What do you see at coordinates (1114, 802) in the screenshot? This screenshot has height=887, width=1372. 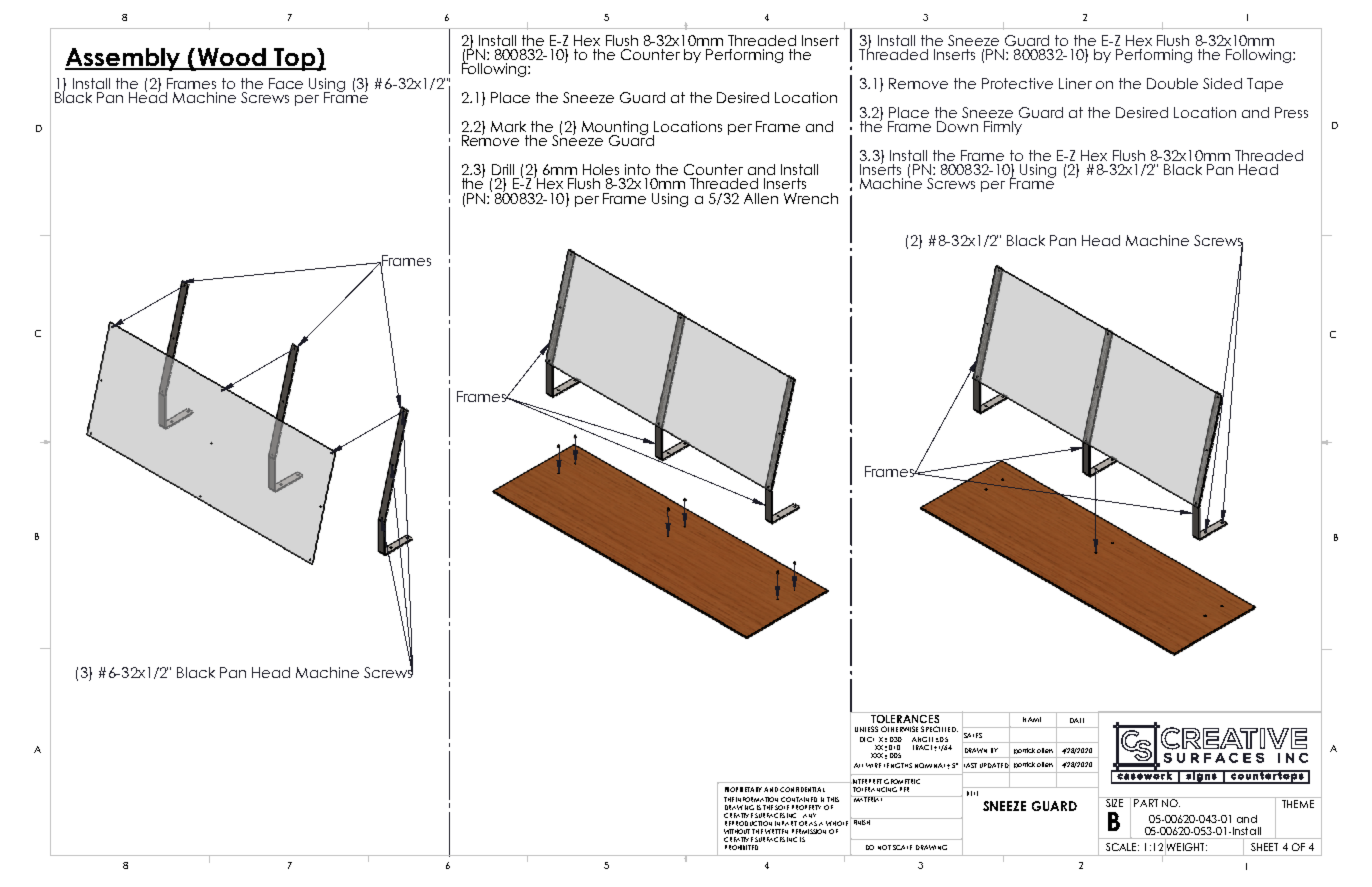 I see `SIZE` at bounding box center [1114, 802].
